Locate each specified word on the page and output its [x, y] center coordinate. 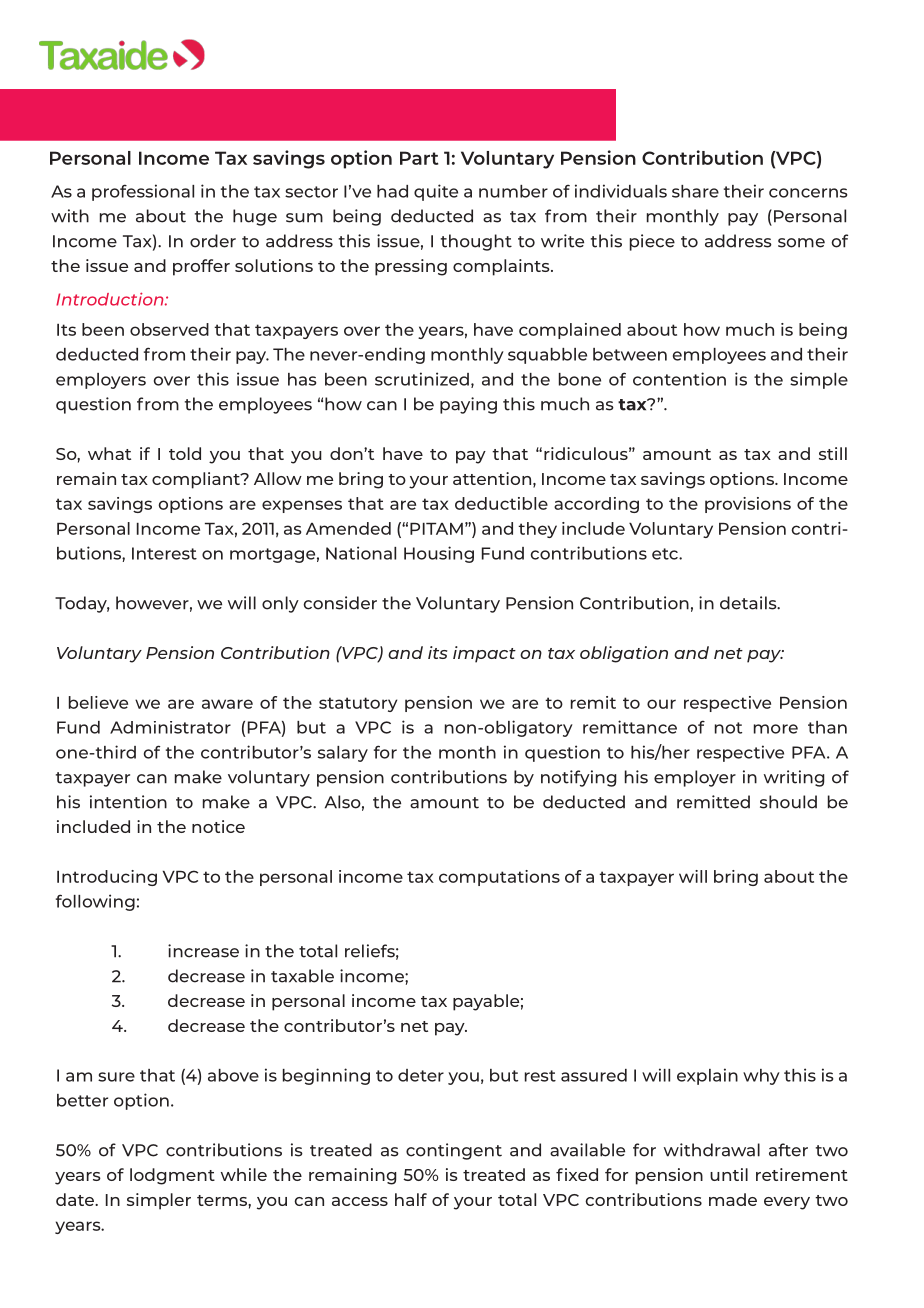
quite [436, 192]
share [695, 191]
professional [143, 192]
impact [484, 654]
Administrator [170, 727]
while [244, 1174]
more [776, 729]
